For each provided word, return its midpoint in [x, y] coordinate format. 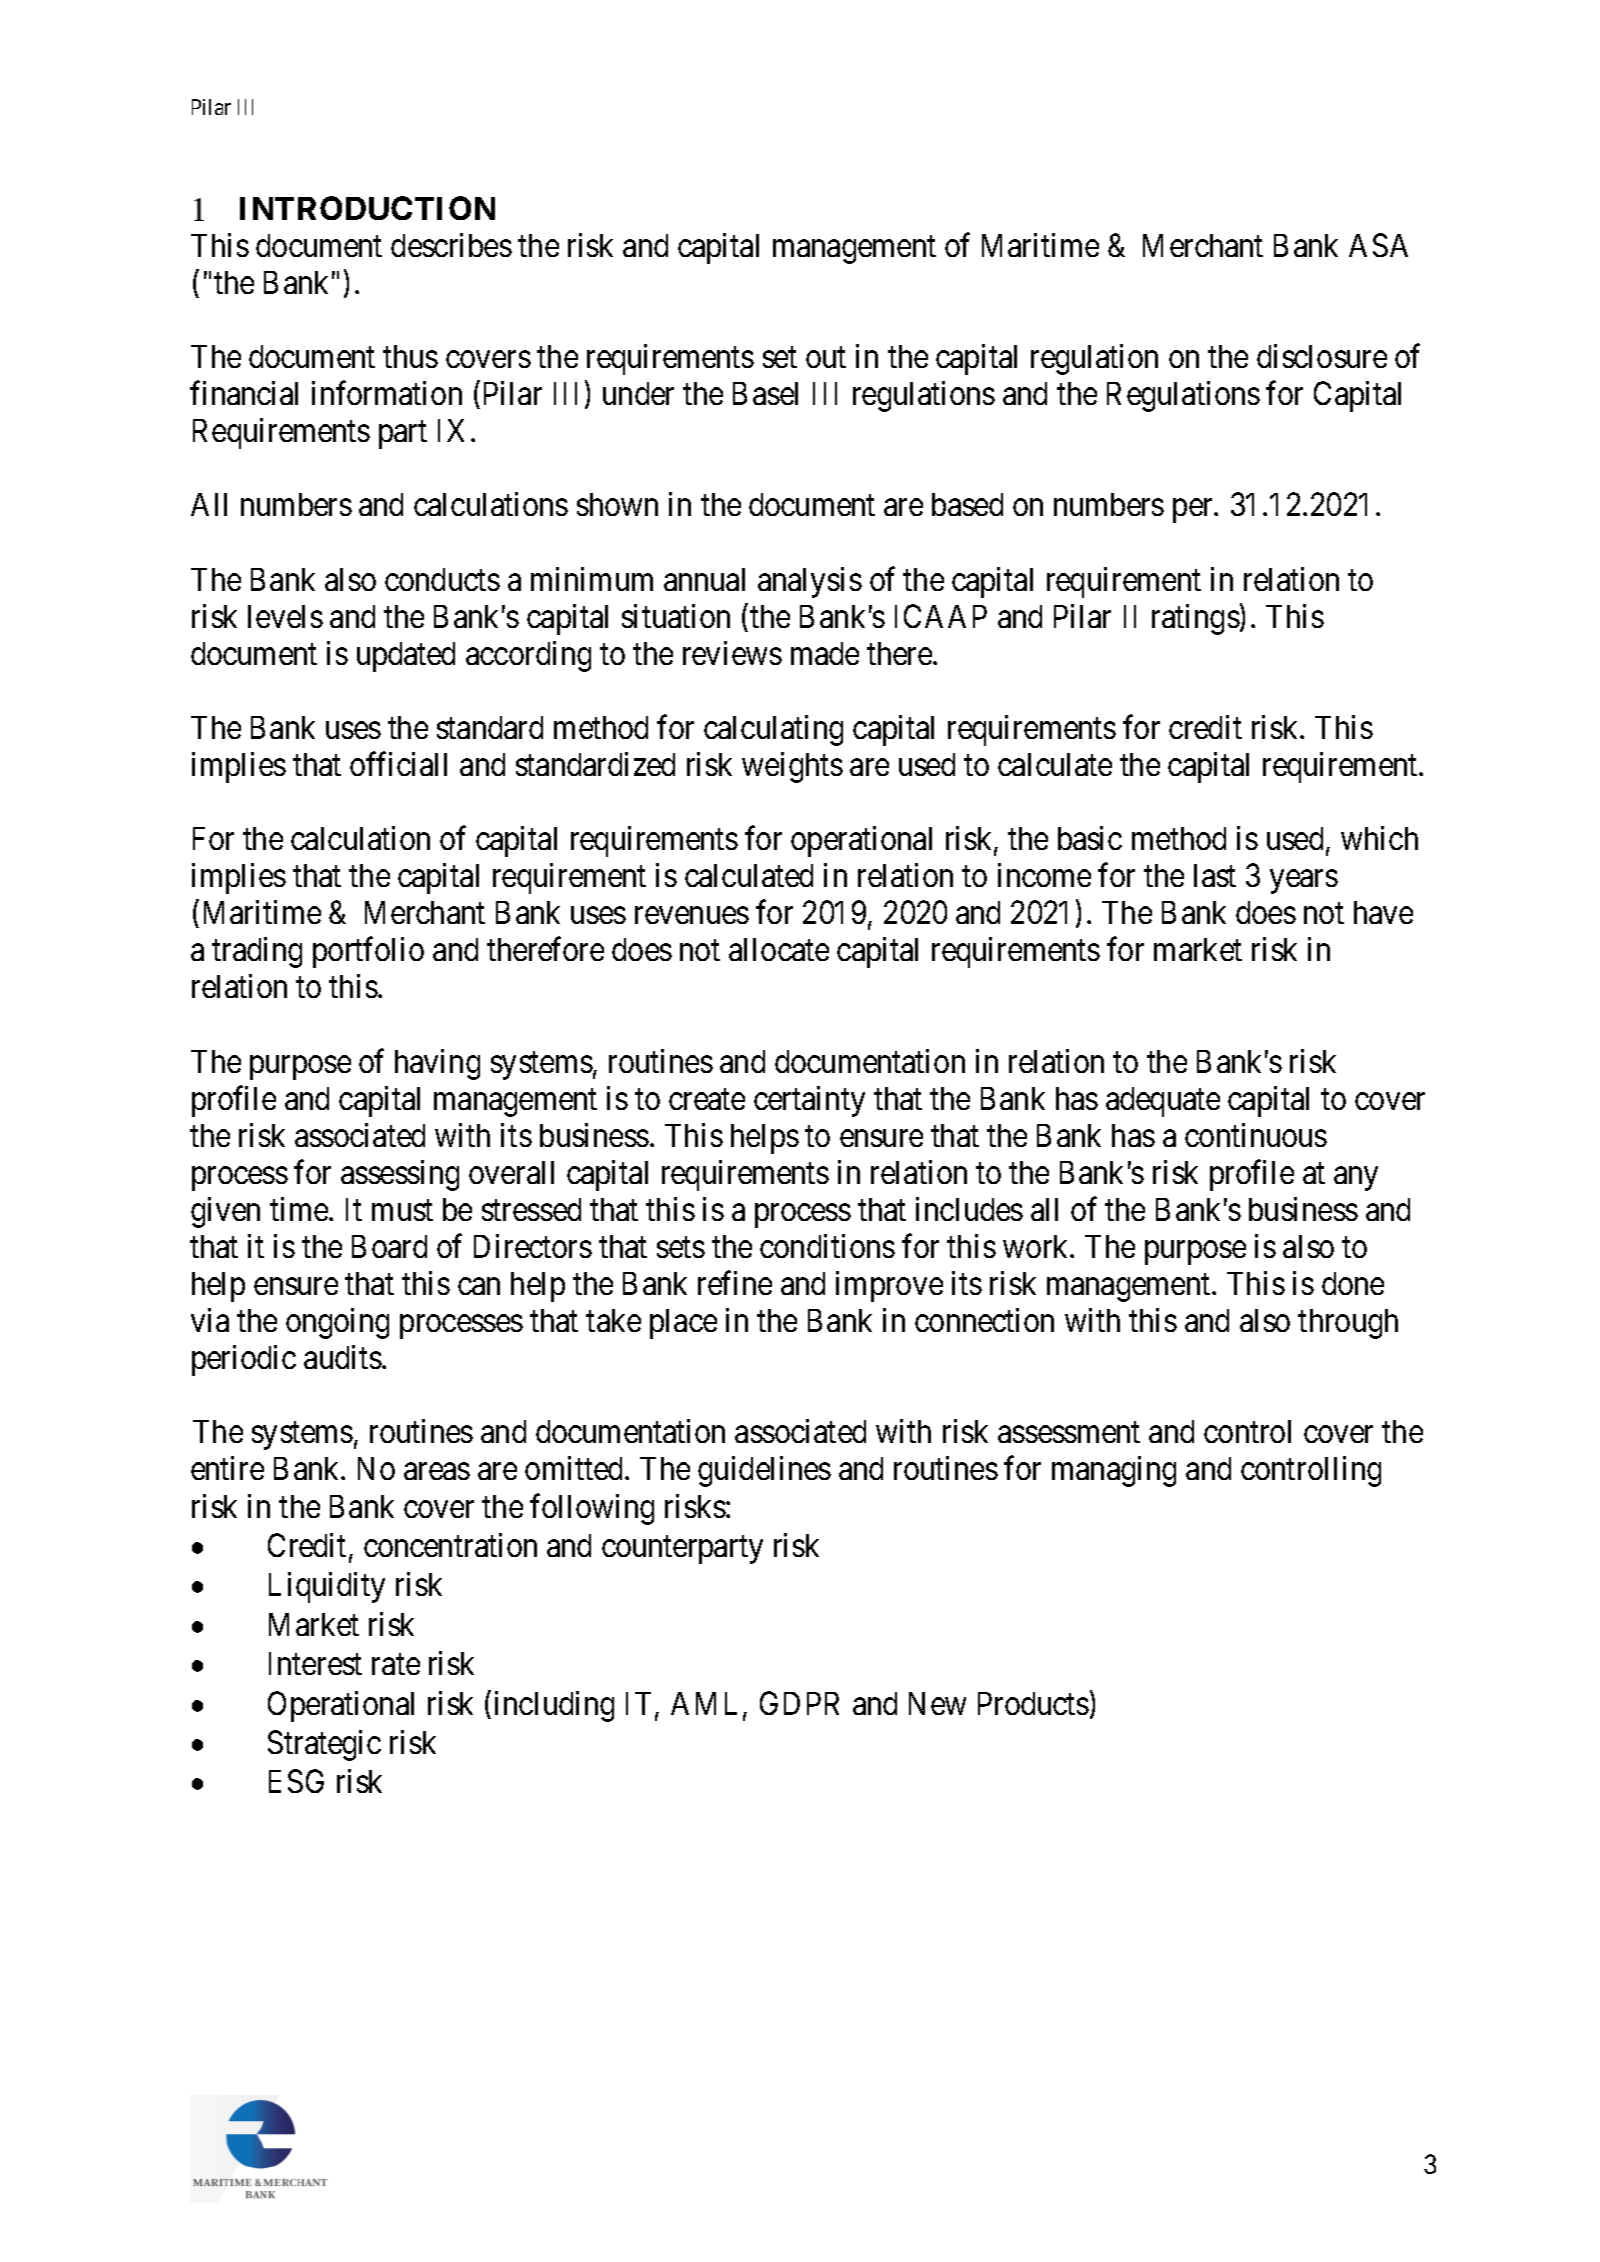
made [825, 653]
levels [285, 616]
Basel [765, 393]
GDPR [799, 1703]
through [1348, 1324]
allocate [779, 949]
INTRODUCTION [367, 208]
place [683, 1324]
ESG [296, 1781]
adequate [1163, 1102]
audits [343, 1357]
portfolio [368, 952]
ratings [1196, 619]
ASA [1378, 245]
